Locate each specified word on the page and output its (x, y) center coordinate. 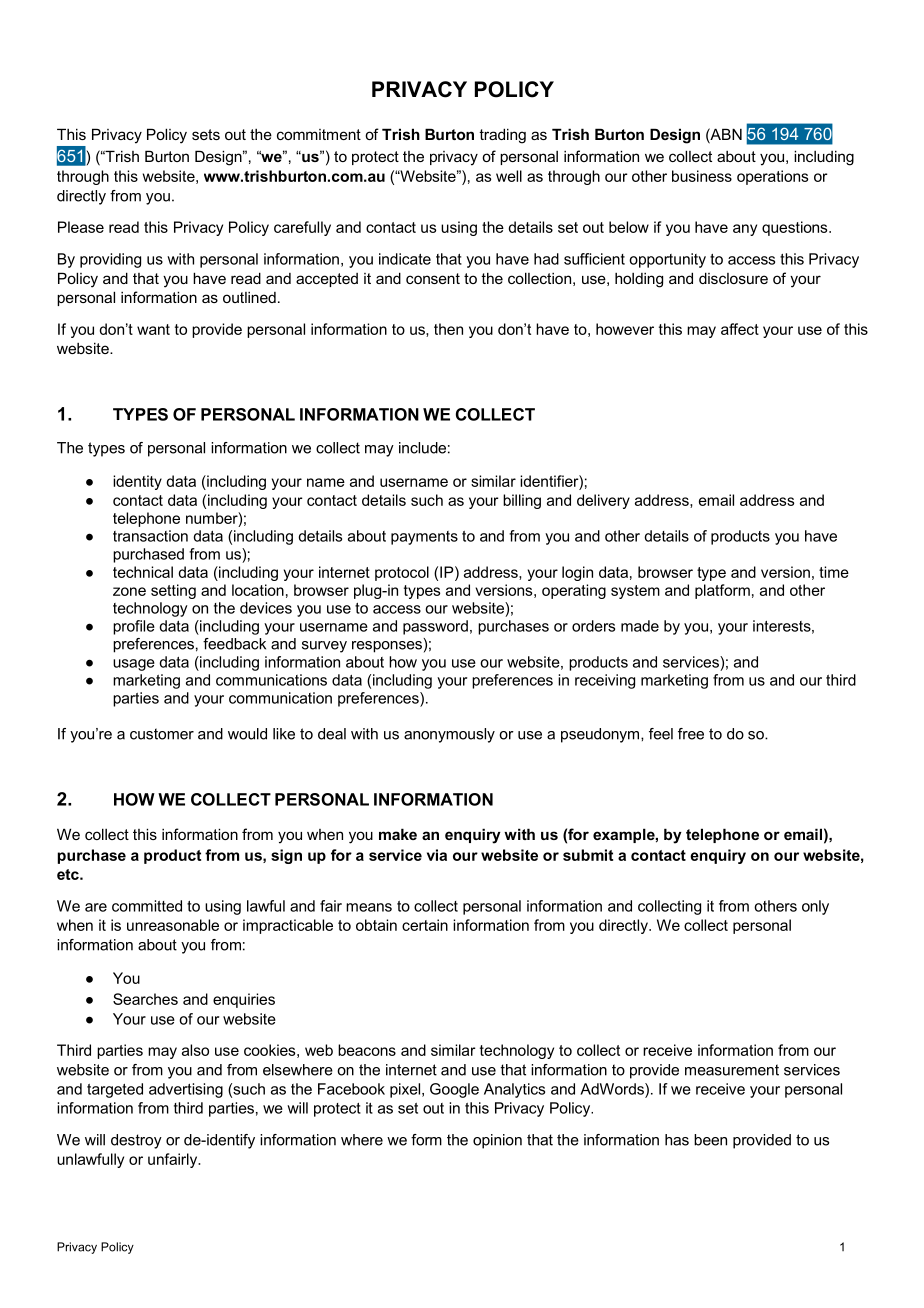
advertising (186, 1090)
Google (454, 1090)
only (815, 907)
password (435, 627)
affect (740, 329)
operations (772, 177)
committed (147, 906)
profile (134, 627)
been (710, 1140)
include (422, 448)
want (153, 329)
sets (206, 134)
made (640, 626)
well (509, 176)
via (437, 855)
